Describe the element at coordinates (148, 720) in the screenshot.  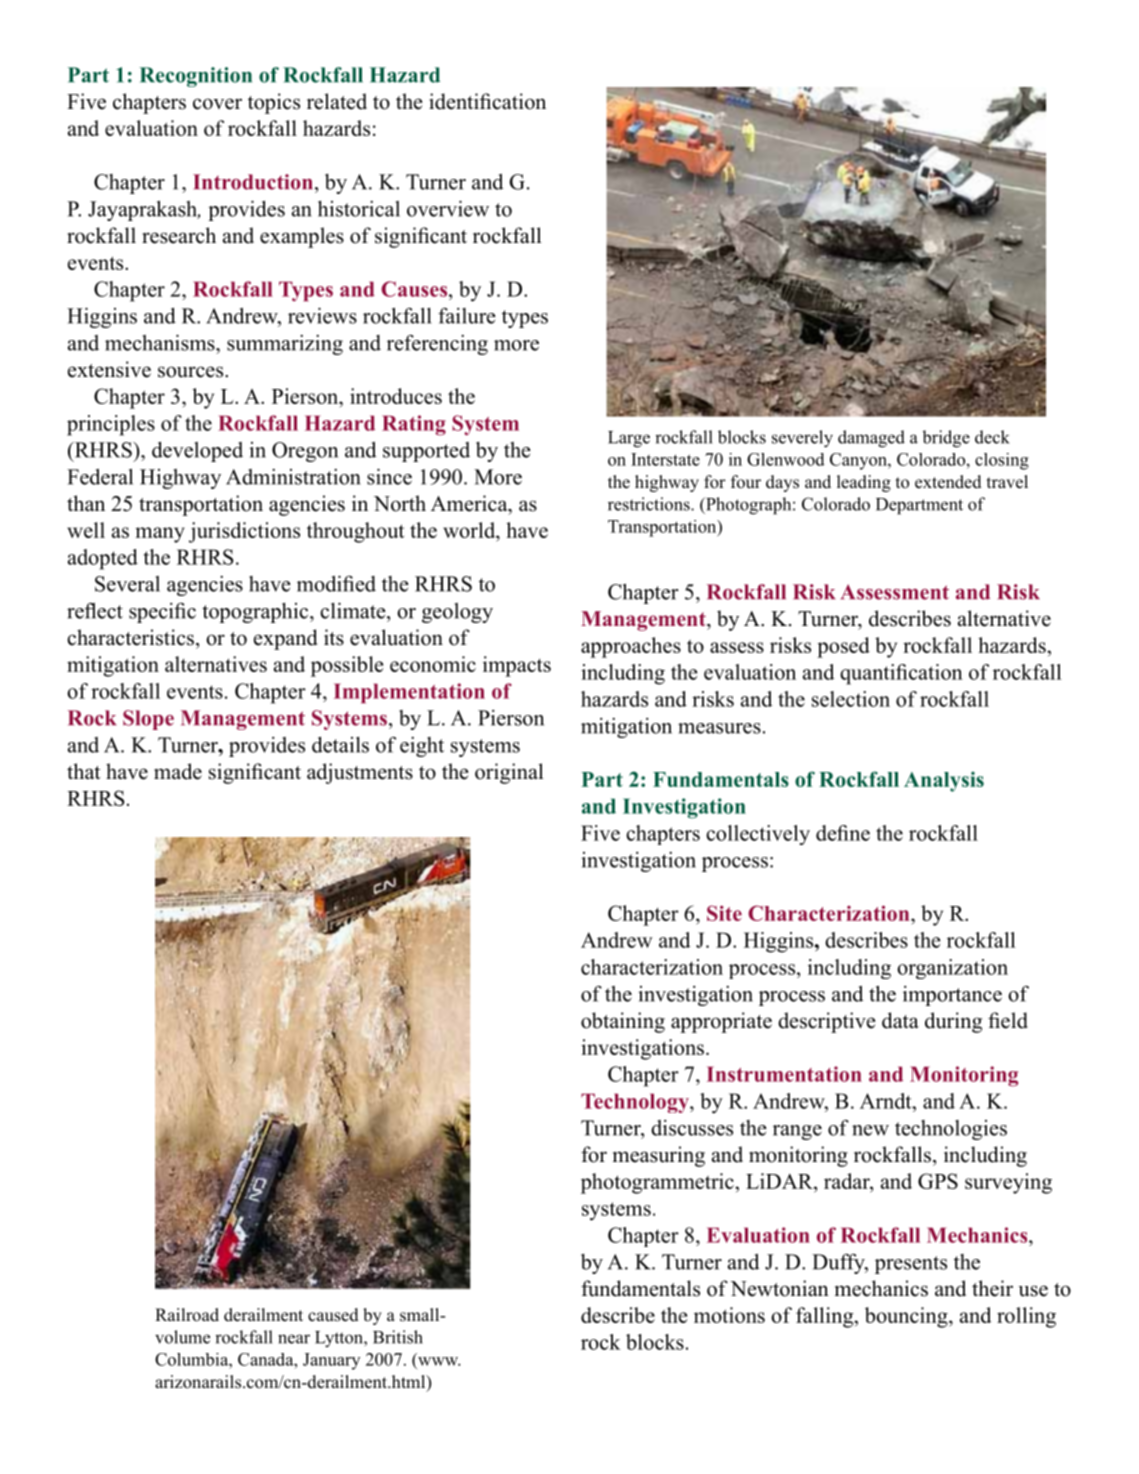
I see `Slope` at that location.
